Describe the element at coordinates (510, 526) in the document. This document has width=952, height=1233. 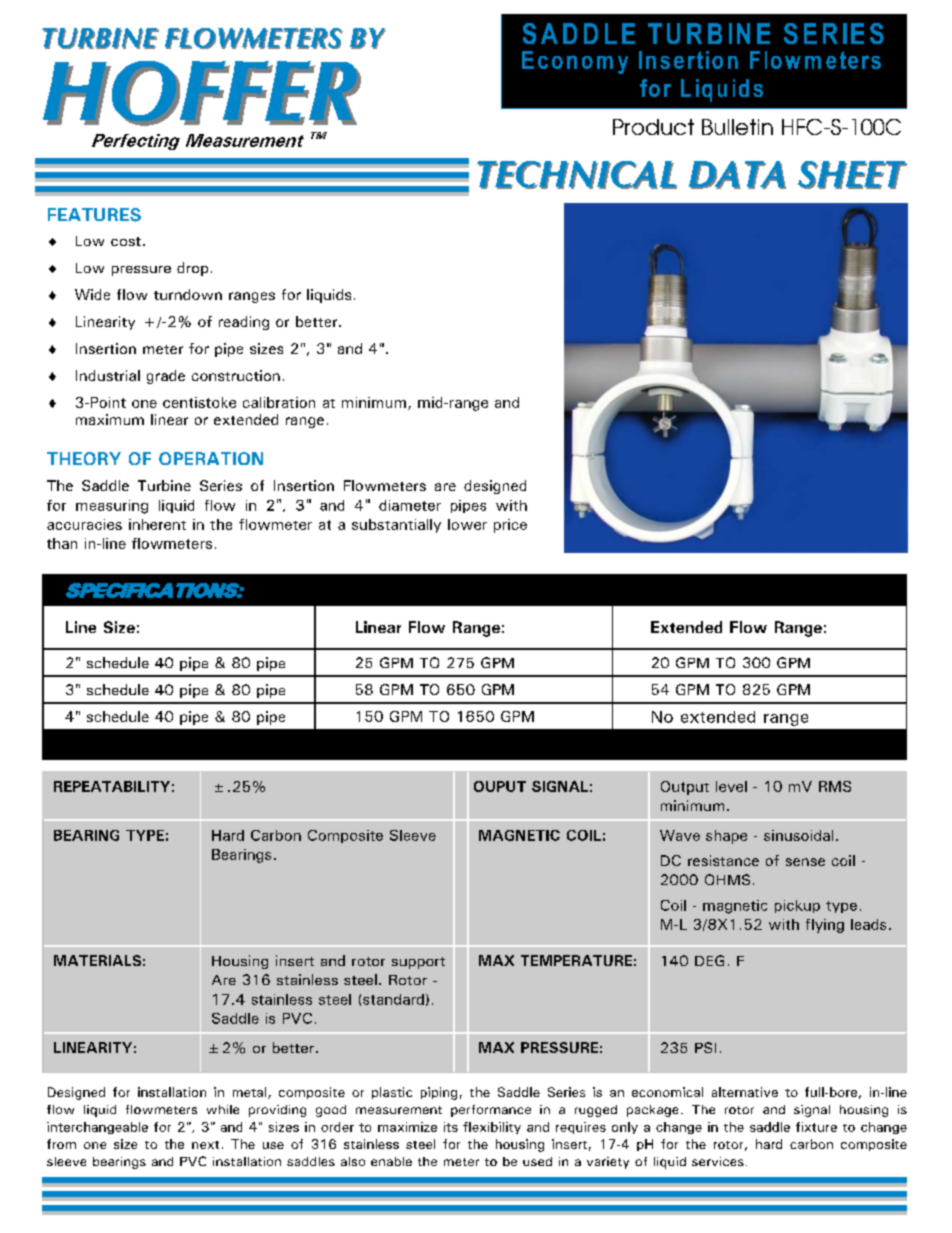
I see `price` at that location.
